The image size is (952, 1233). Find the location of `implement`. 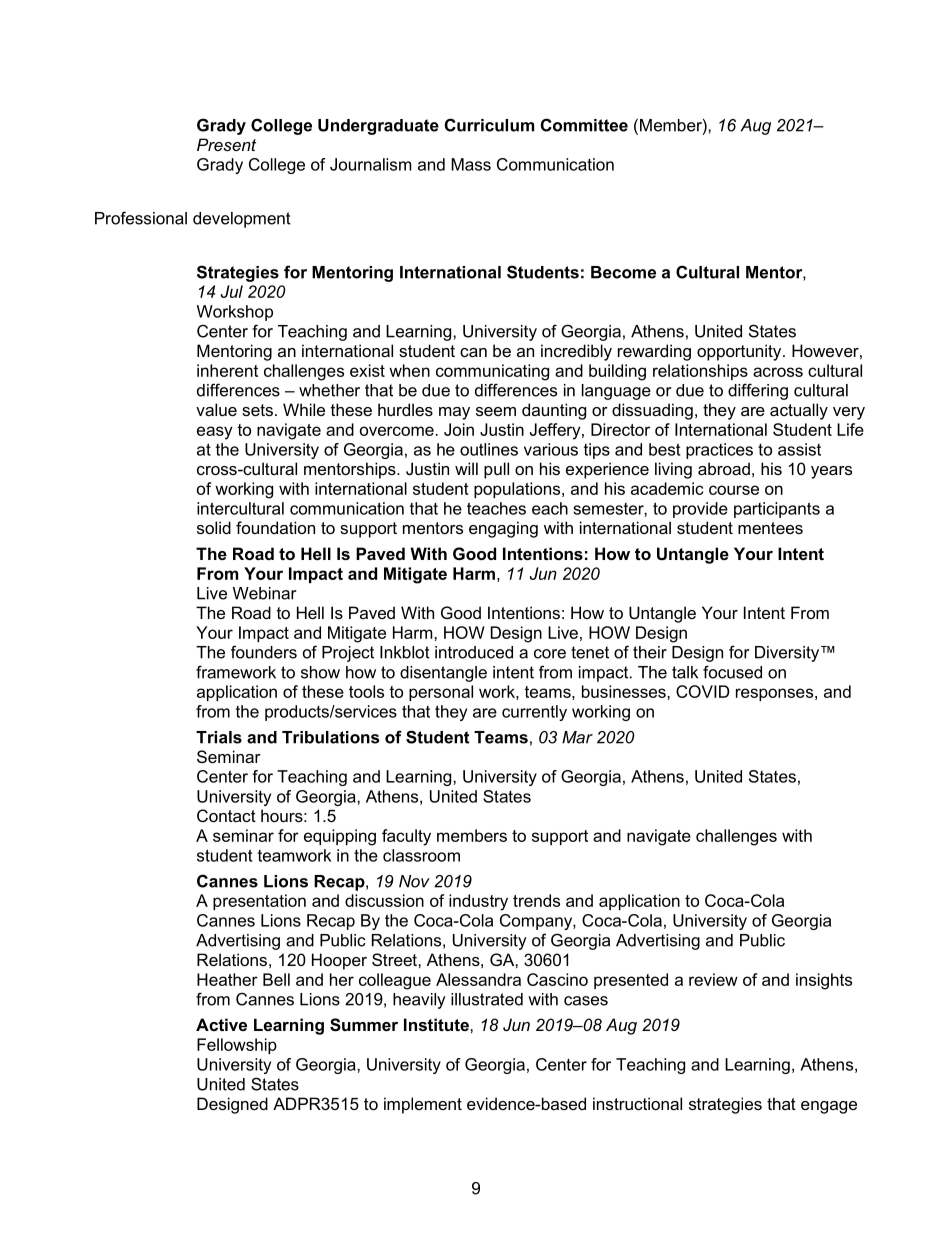

implement is located at coordinates (423, 1105).
